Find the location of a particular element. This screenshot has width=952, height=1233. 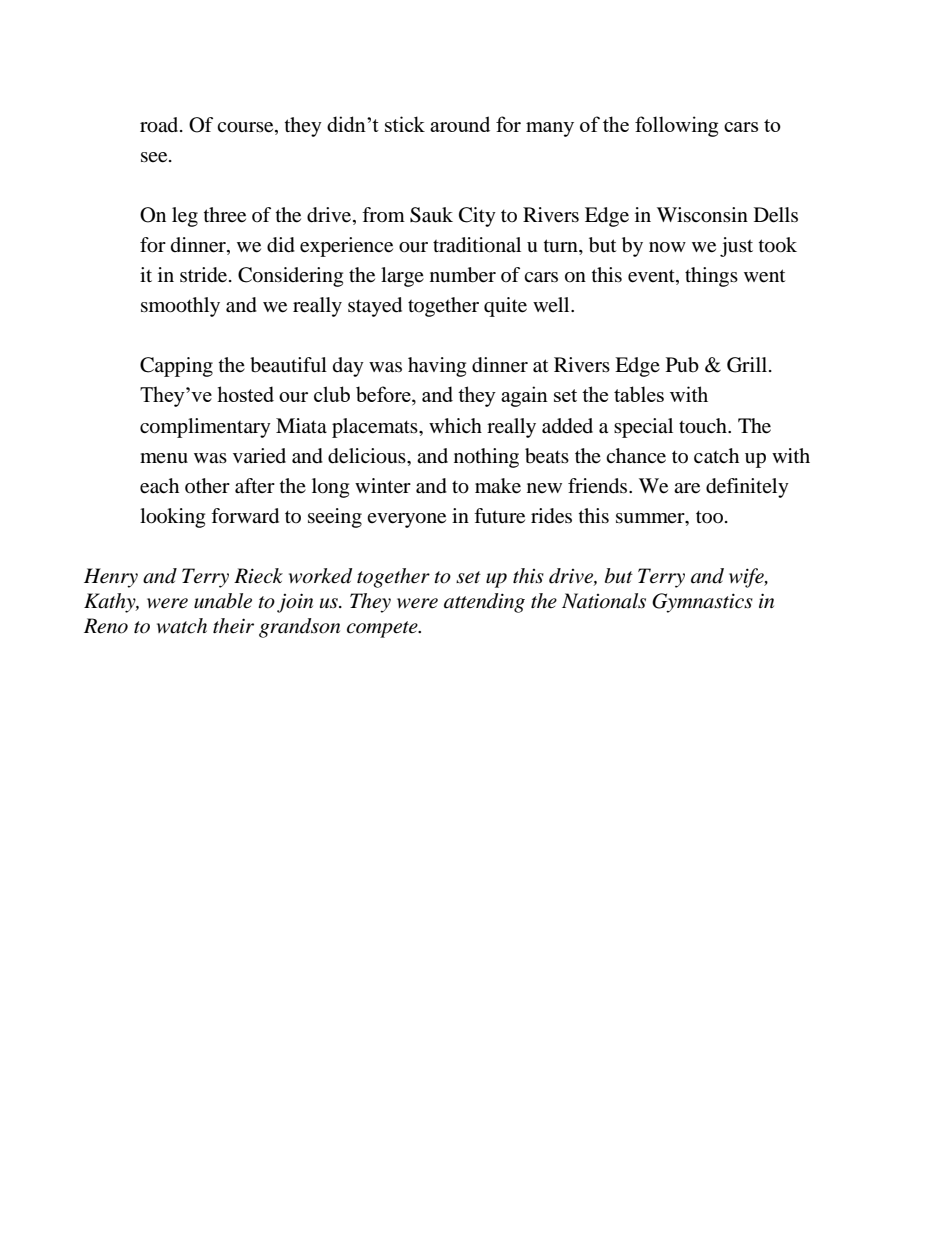

smoothly is located at coordinates (180, 307).
